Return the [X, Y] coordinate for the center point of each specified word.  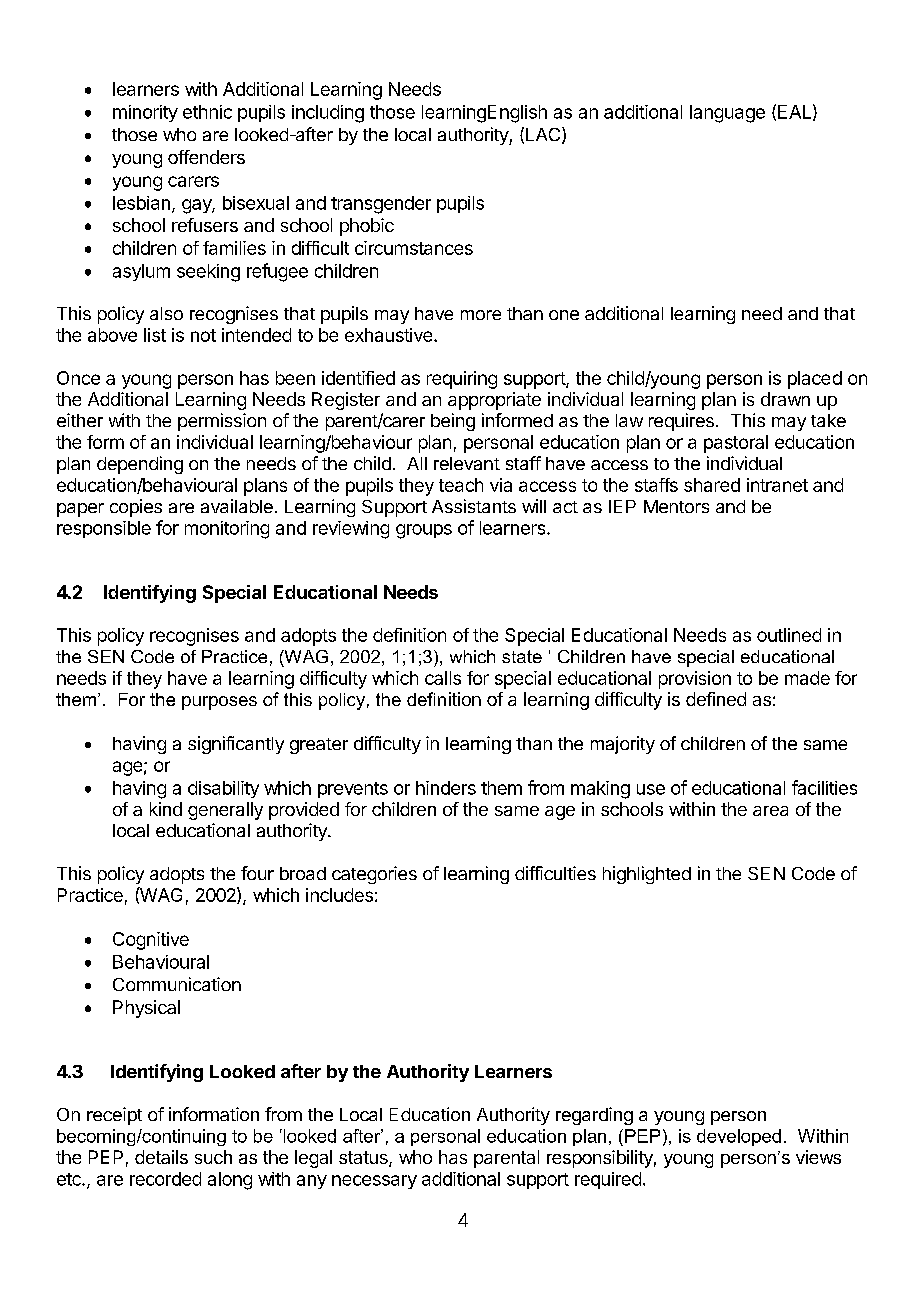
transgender [381, 205]
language [727, 114]
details [161, 1157]
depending [140, 465]
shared [712, 485]
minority [145, 113]
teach [461, 485]
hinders [446, 788]
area [770, 811]
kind [166, 809]
